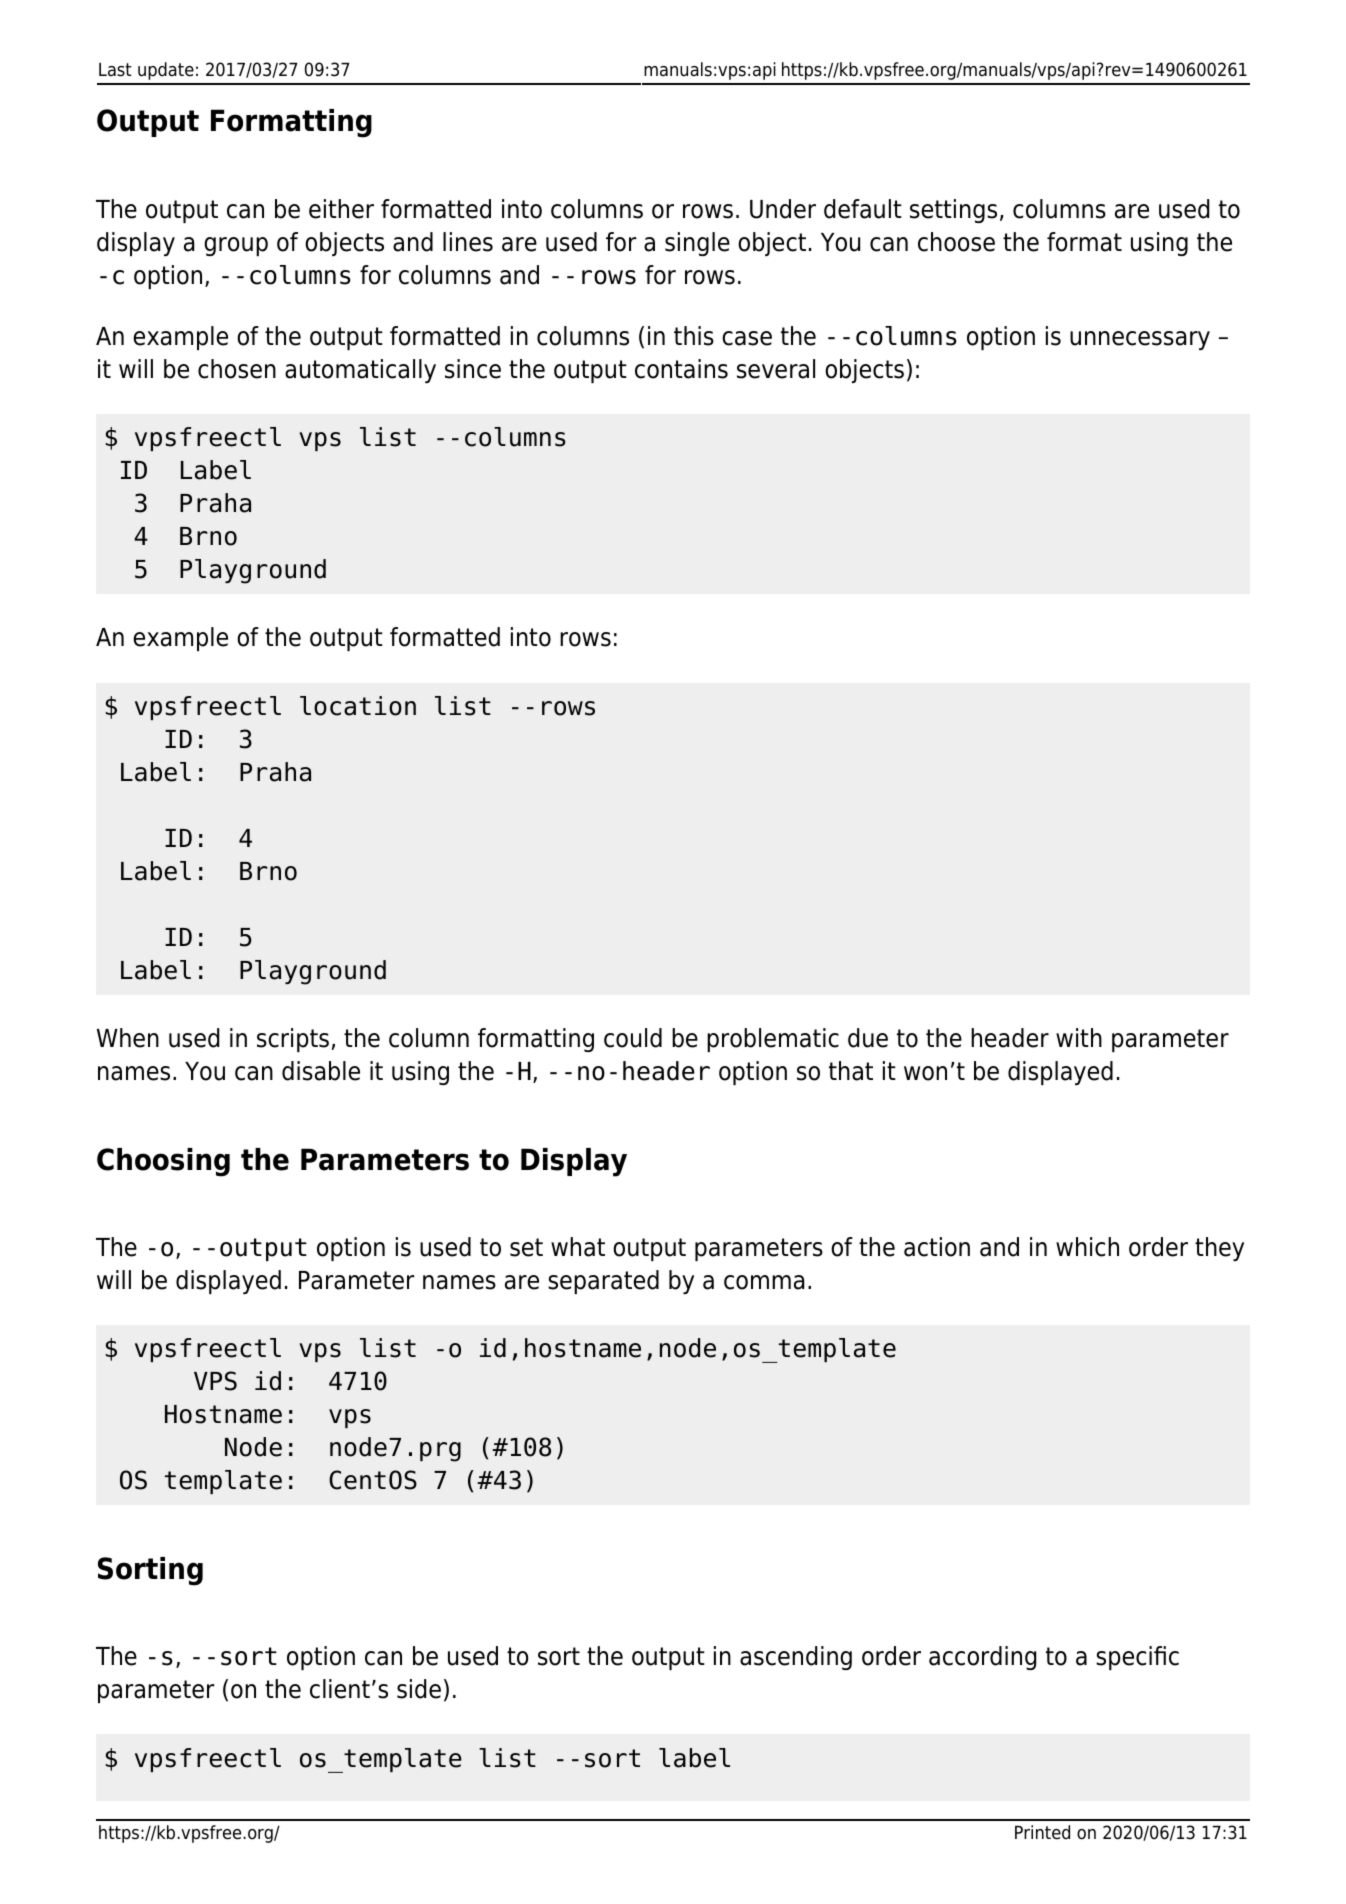 The image size is (1346, 1904). What do you see at coordinates (341, 209) in the page?
I see `either` at bounding box center [341, 209].
